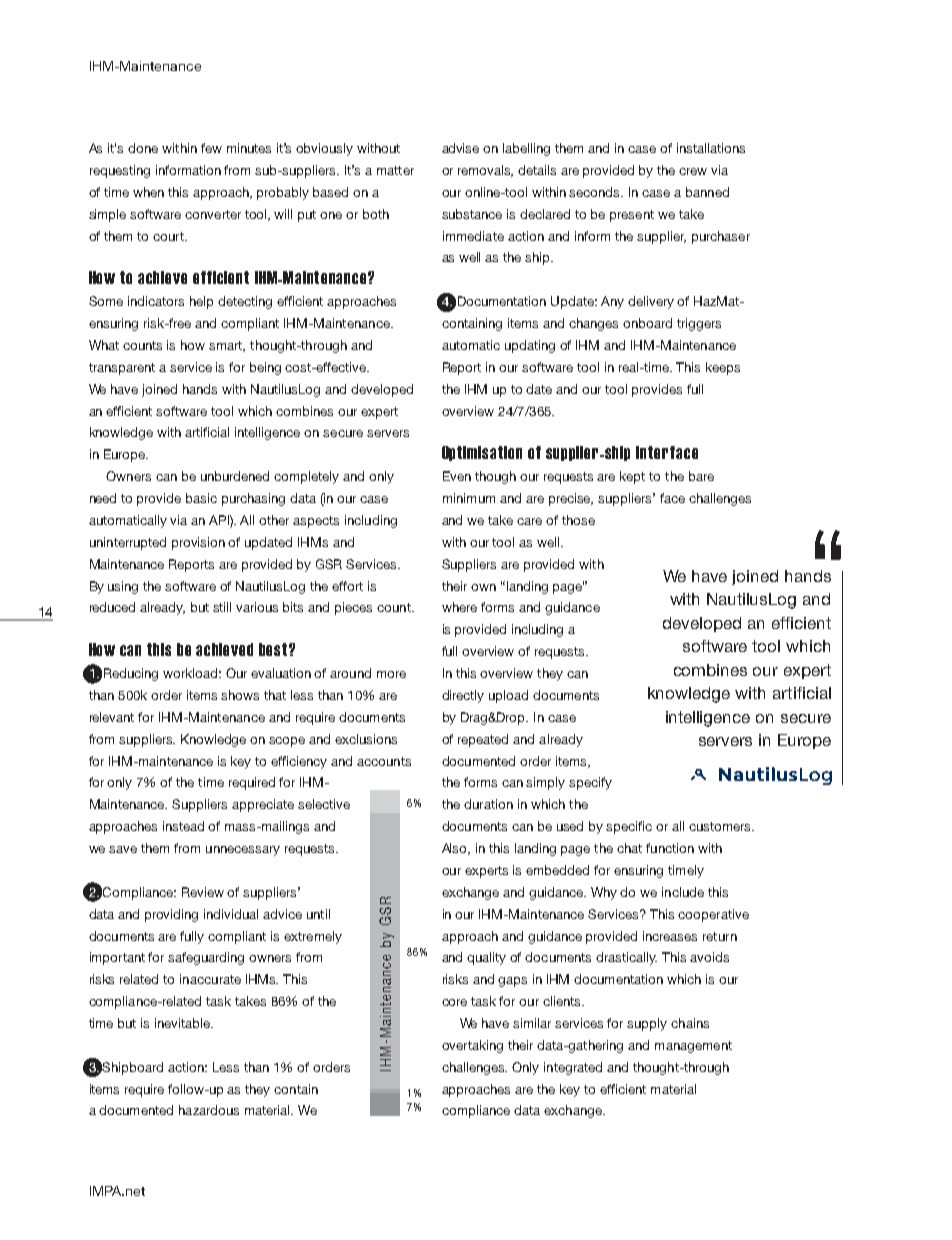  Describe the element at coordinates (472, 1046) in the image. I see `overtaking` at that location.
